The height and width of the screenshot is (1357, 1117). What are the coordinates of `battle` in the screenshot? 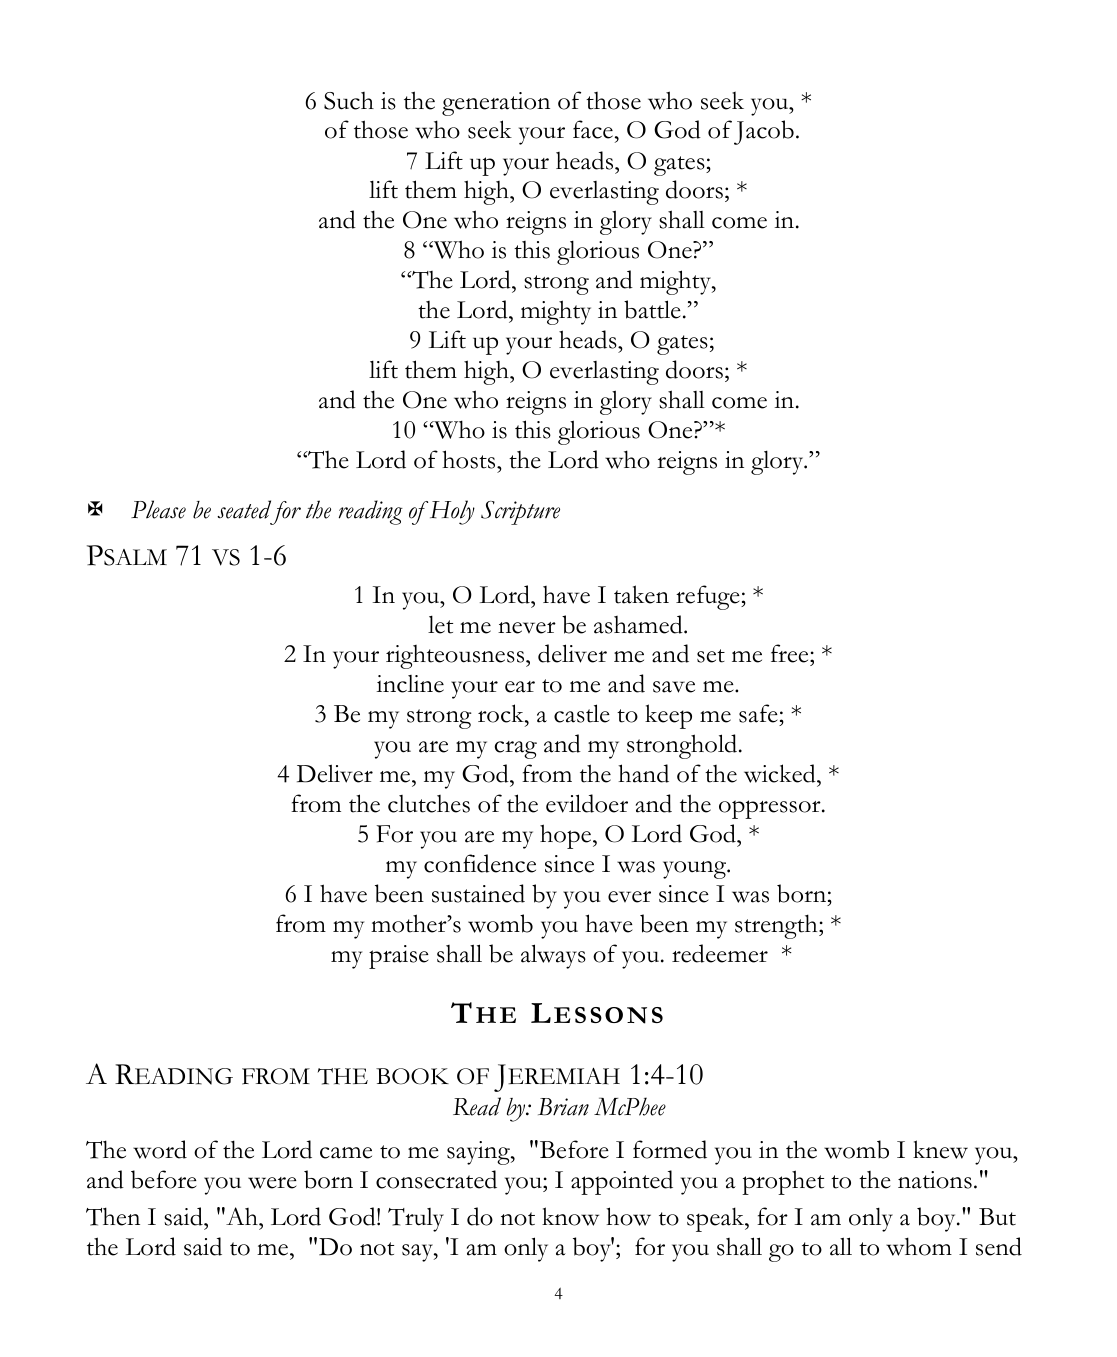 It's located at (652, 309).
